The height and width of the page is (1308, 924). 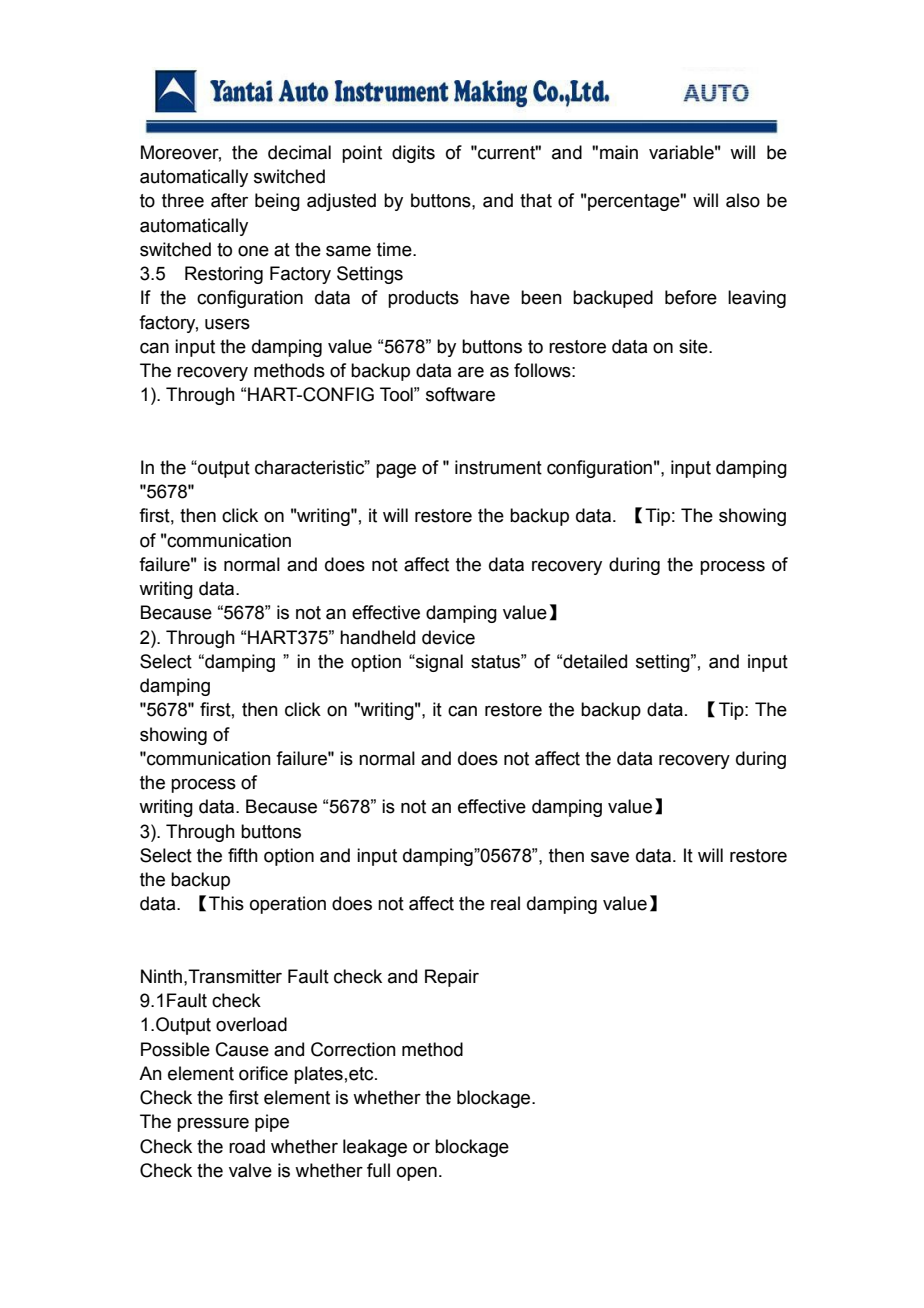 I want to click on save, so click(x=610, y=857).
